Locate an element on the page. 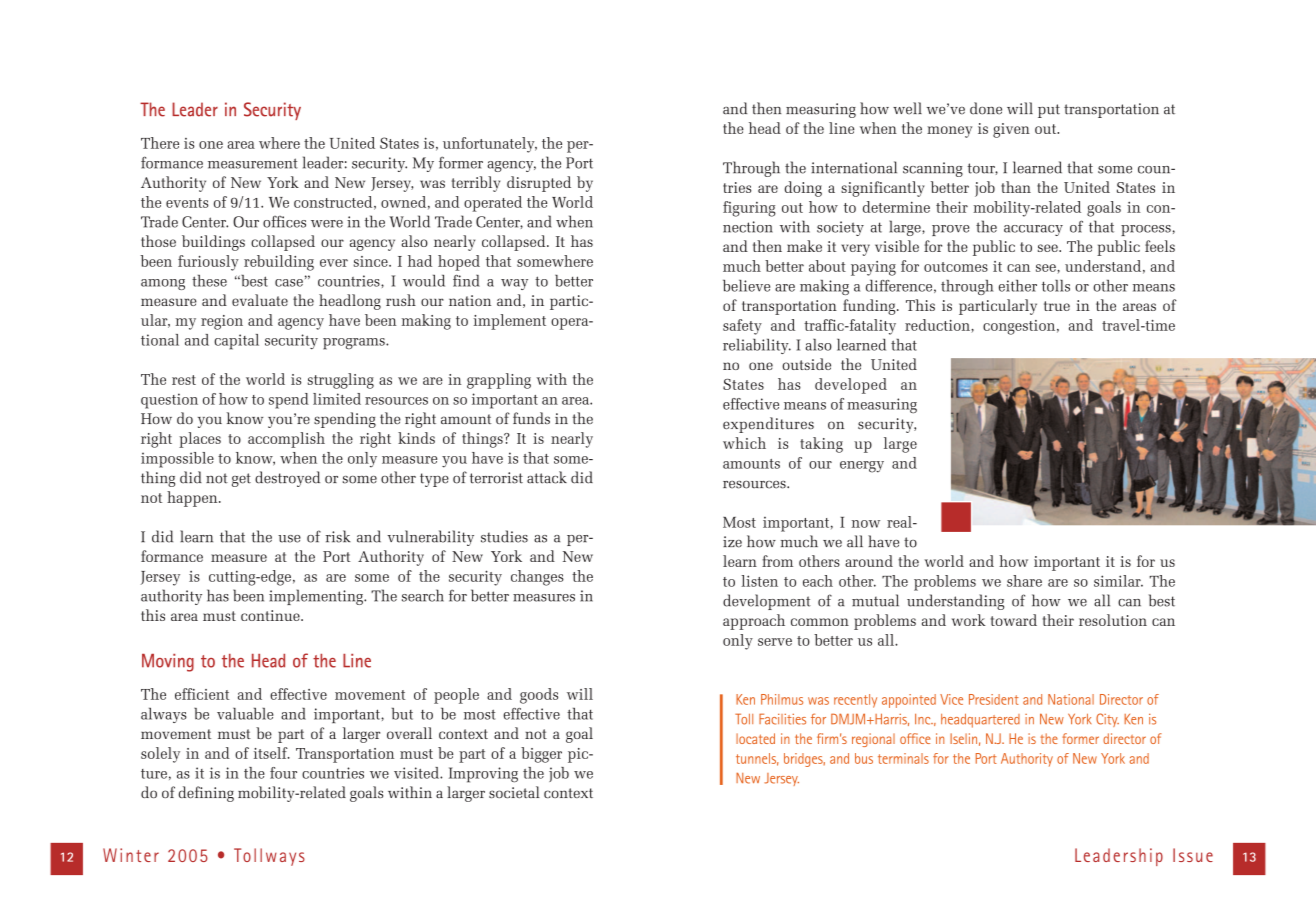 The height and width of the page is (911, 1316). goods is located at coordinates (539, 696).
